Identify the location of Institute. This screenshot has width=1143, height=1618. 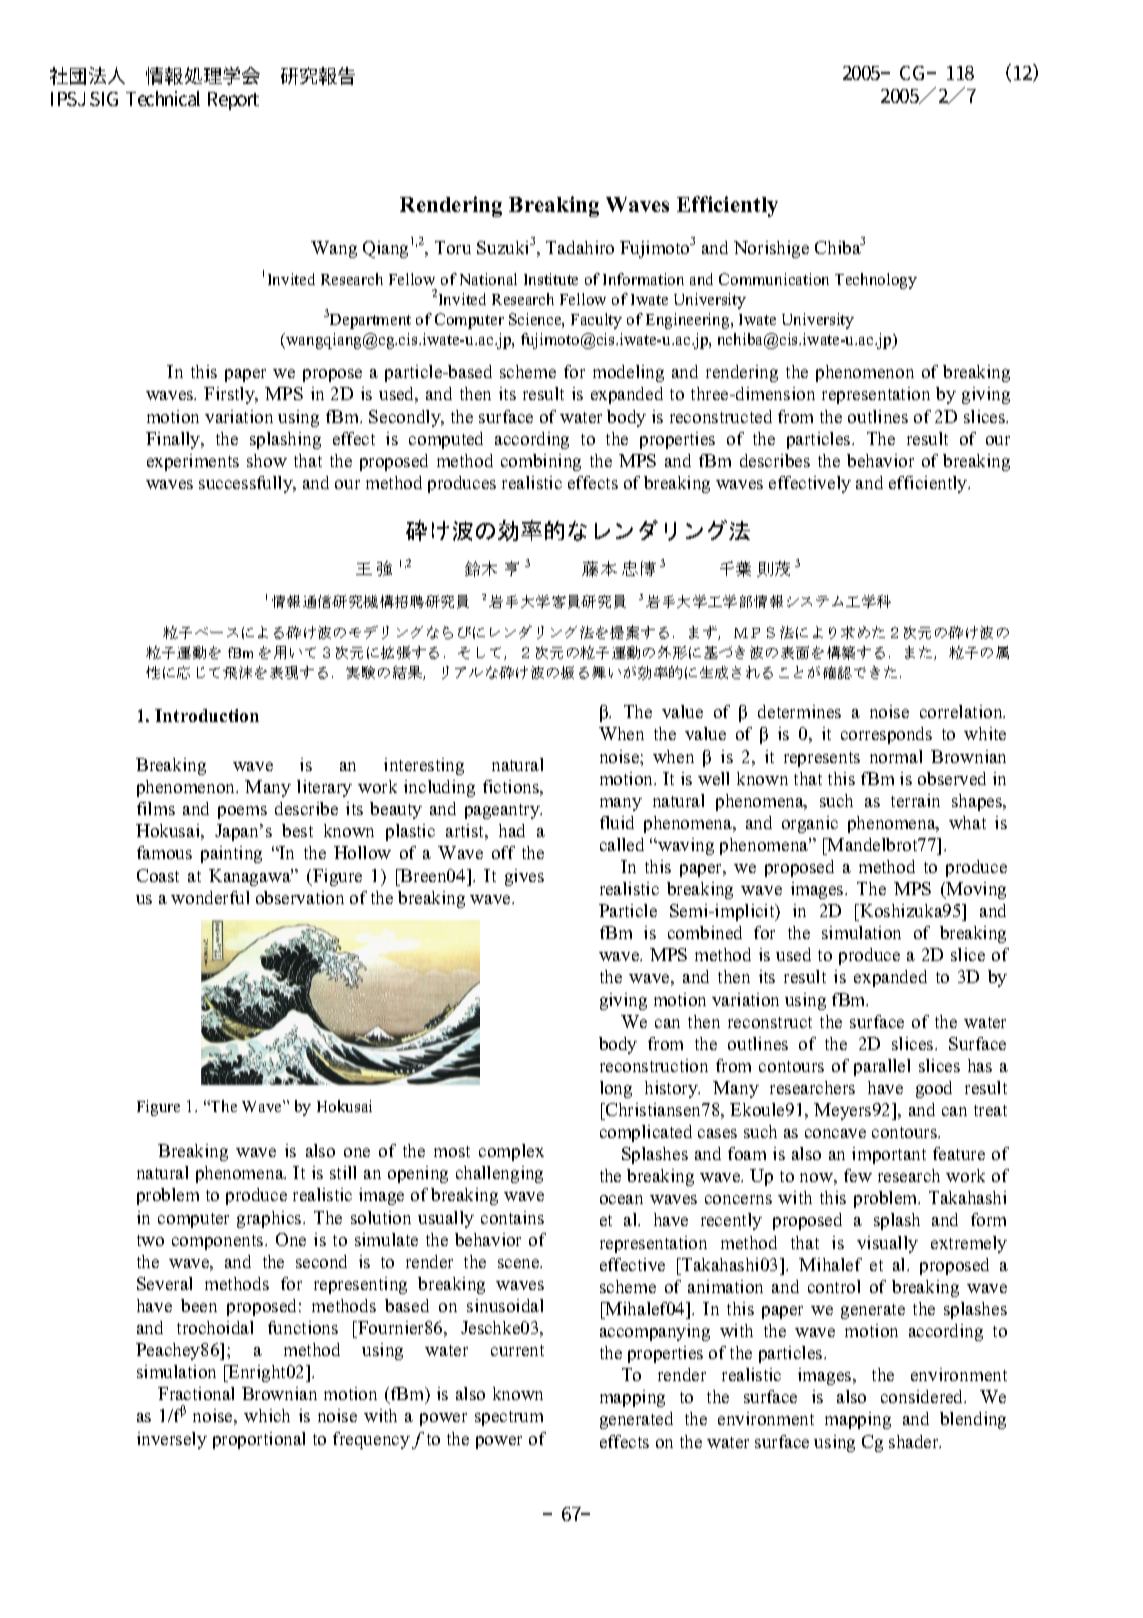
(551, 279).
